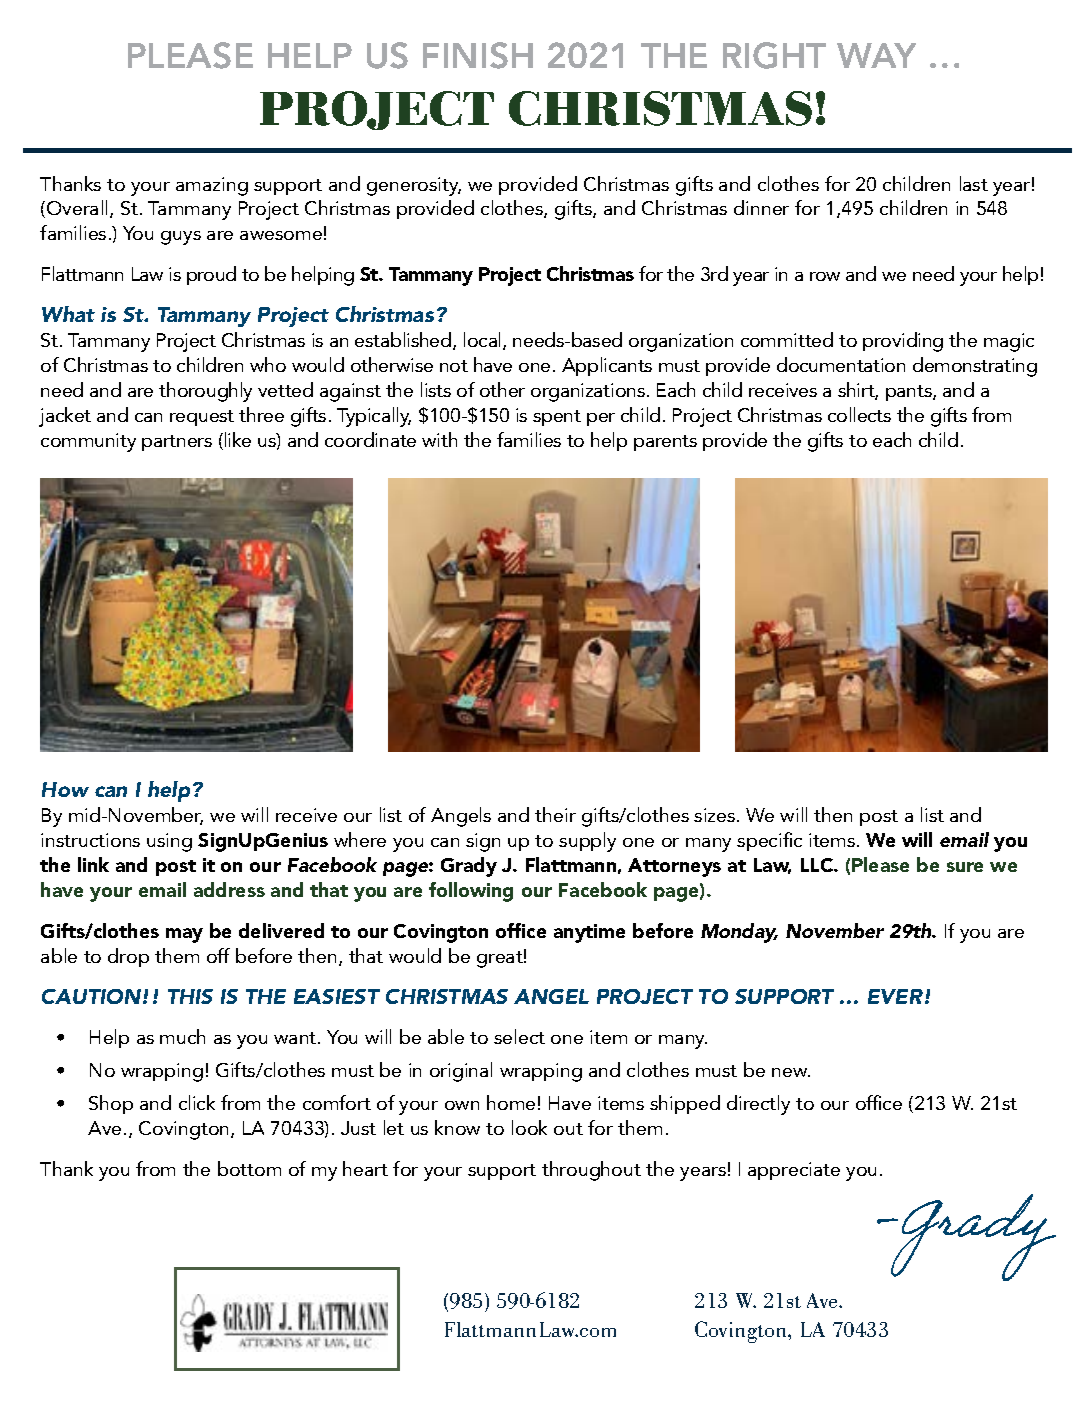  What do you see at coordinates (212, 186) in the screenshot?
I see `amazing` at bounding box center [212, 186].
